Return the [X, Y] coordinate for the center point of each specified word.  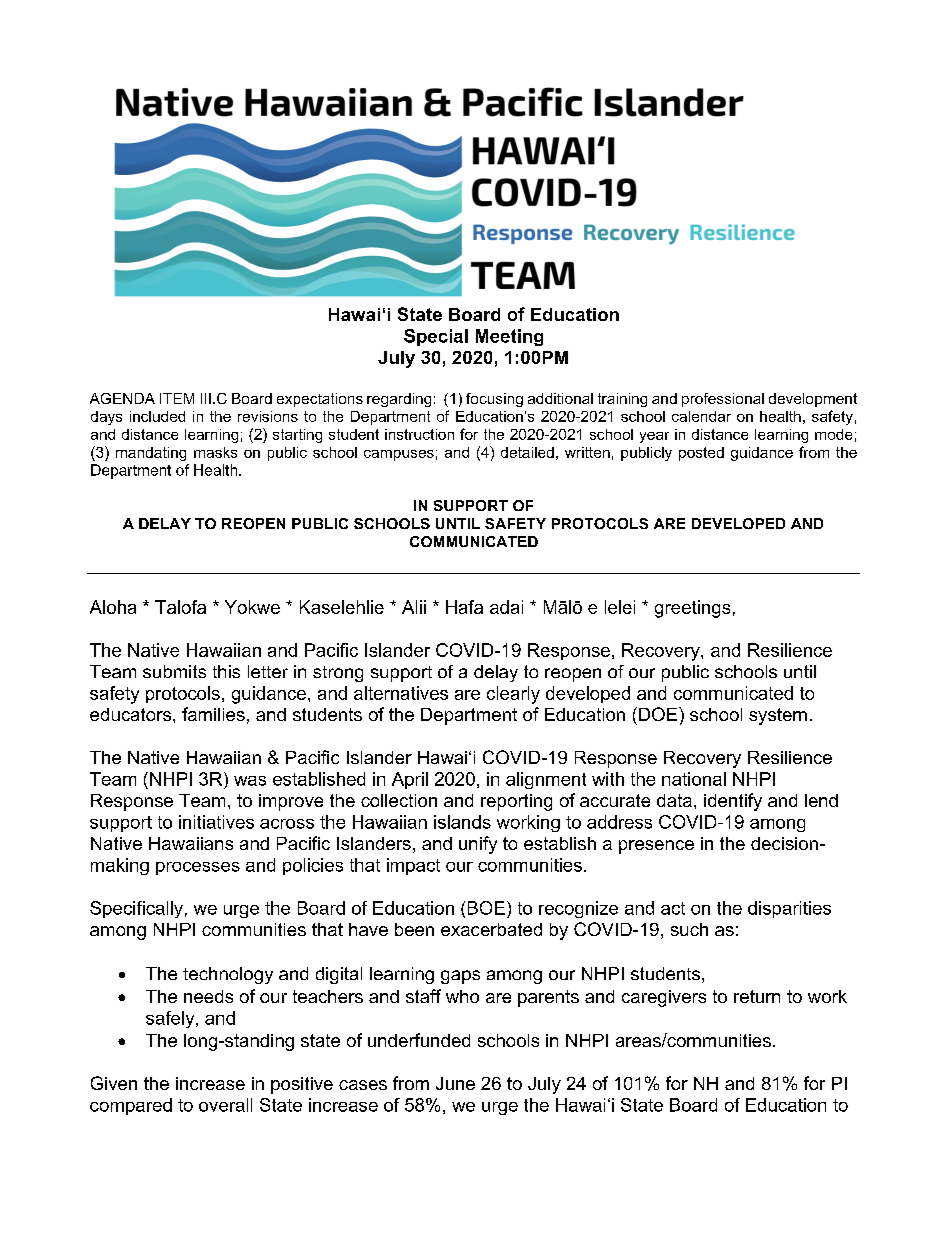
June [455, 1083]
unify [478, 845]
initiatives [216, 822]
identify [733, 802]
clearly [513, 695]
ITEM [177, 398]
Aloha [113, 607]
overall [225, 1105]
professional [723, 400]
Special [436, 337]
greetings [692, 609]
